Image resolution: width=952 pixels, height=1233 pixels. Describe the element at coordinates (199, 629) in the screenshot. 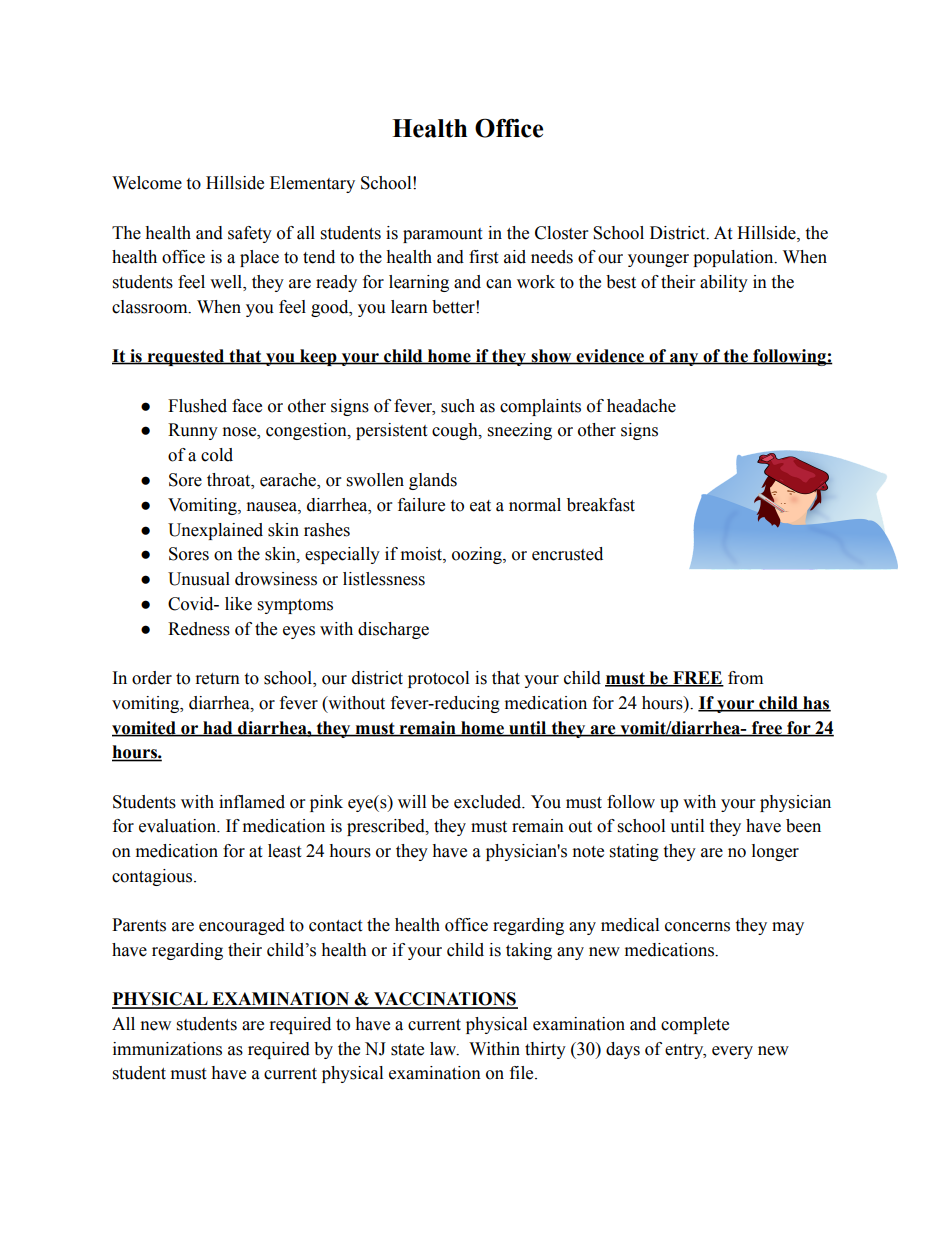

I see `Redness` at that location.
